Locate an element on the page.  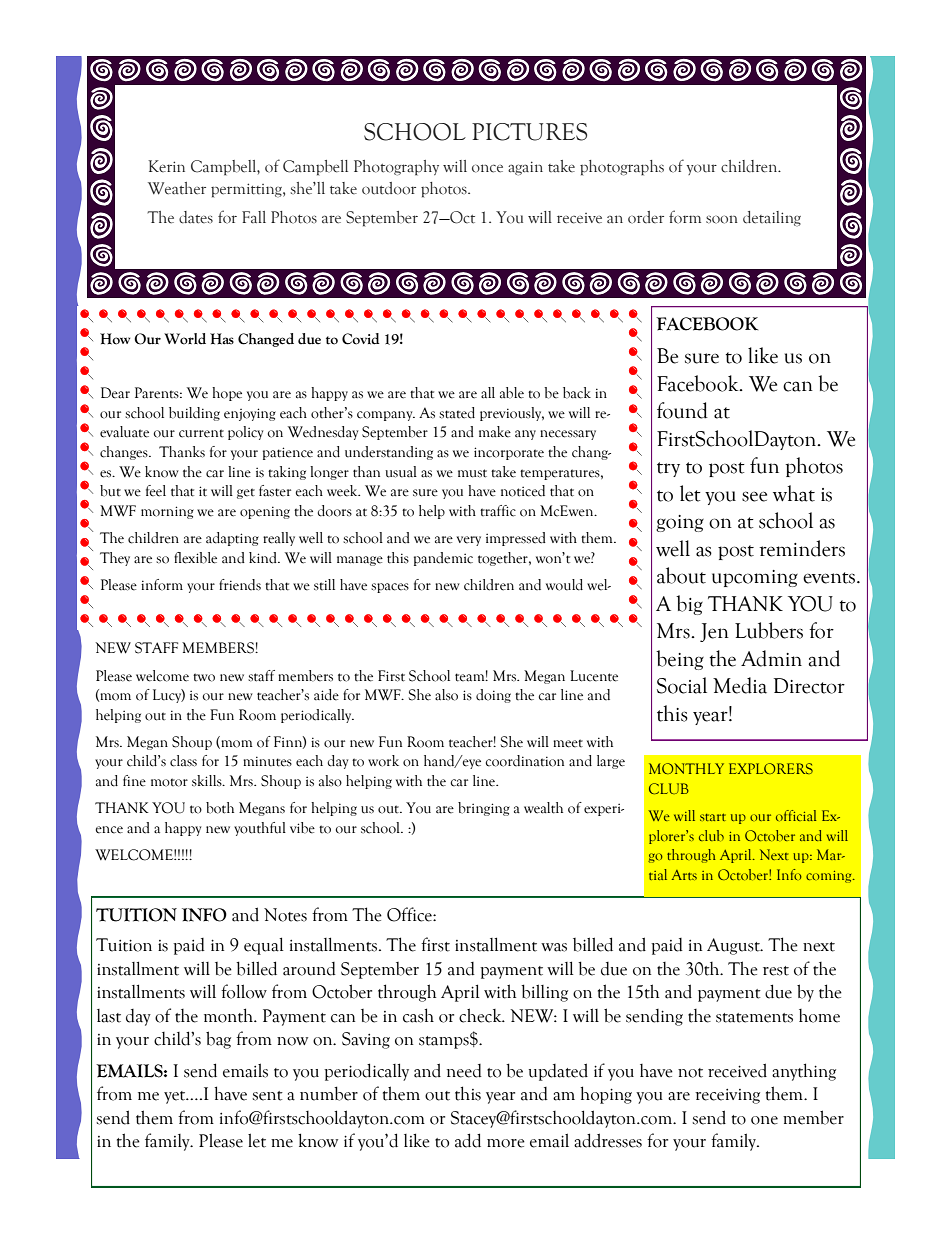
Lubbers is located at coordinates (769, 630).
